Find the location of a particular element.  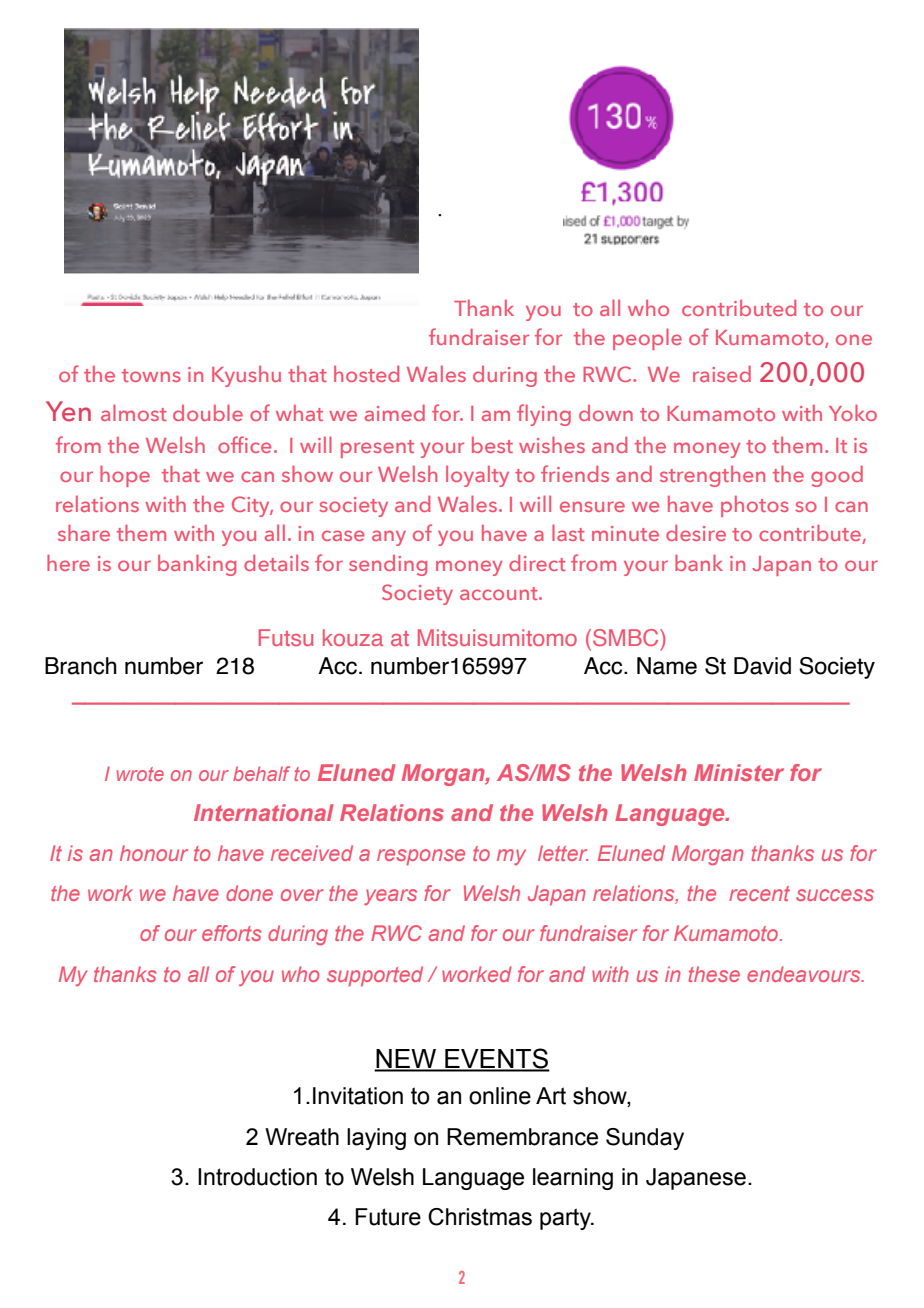

Introduction is located at coordinates (257, 1177).
